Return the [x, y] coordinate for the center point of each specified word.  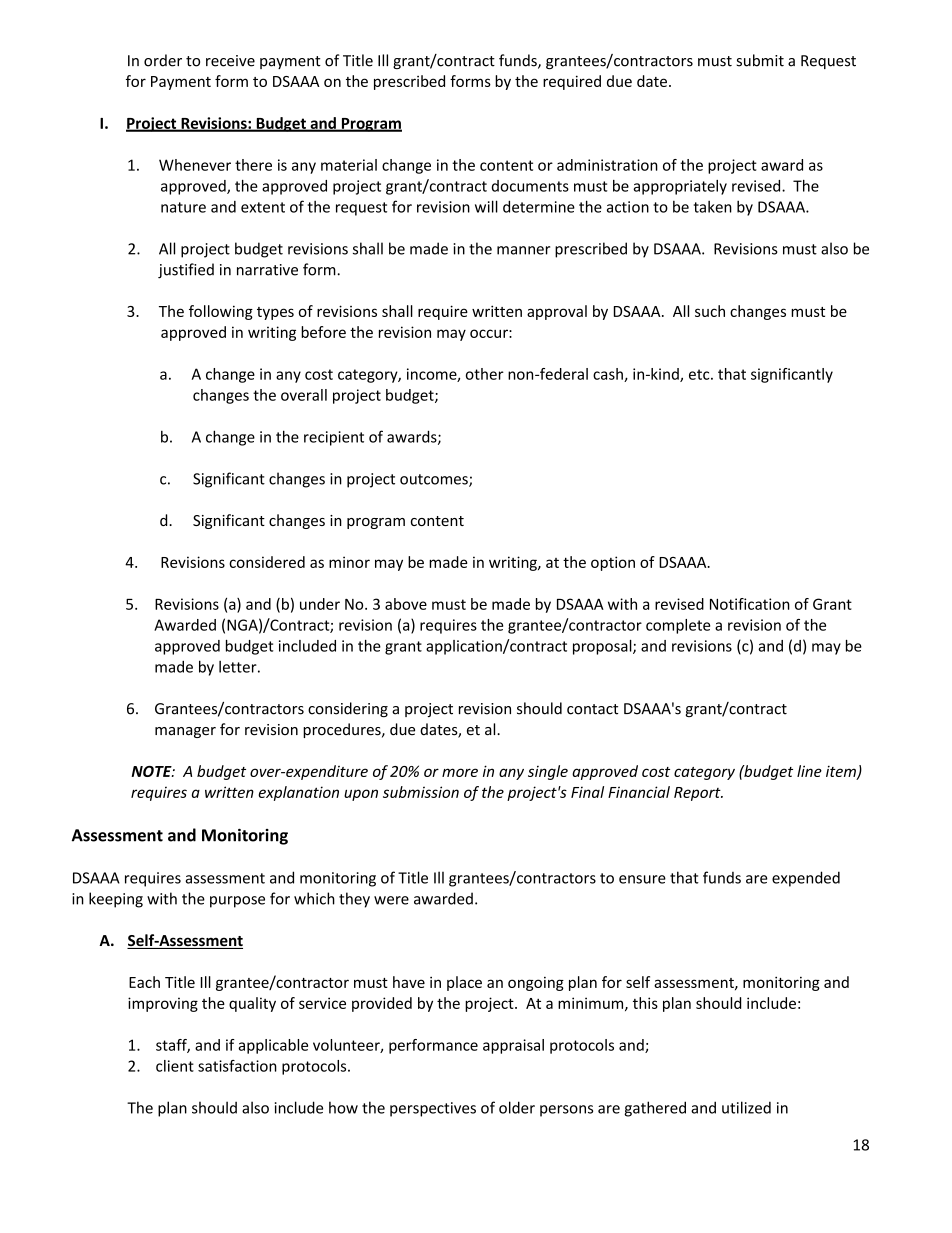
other [485, 374]
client [175, 1066]
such [710, 311]
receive [230, 61]
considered [267, 562]
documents [530, 186]
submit [760, 60]
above [406, 604]
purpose [237, 902]
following [221, 312]
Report [698, 794]
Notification [750, 604]
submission [421, 792]
